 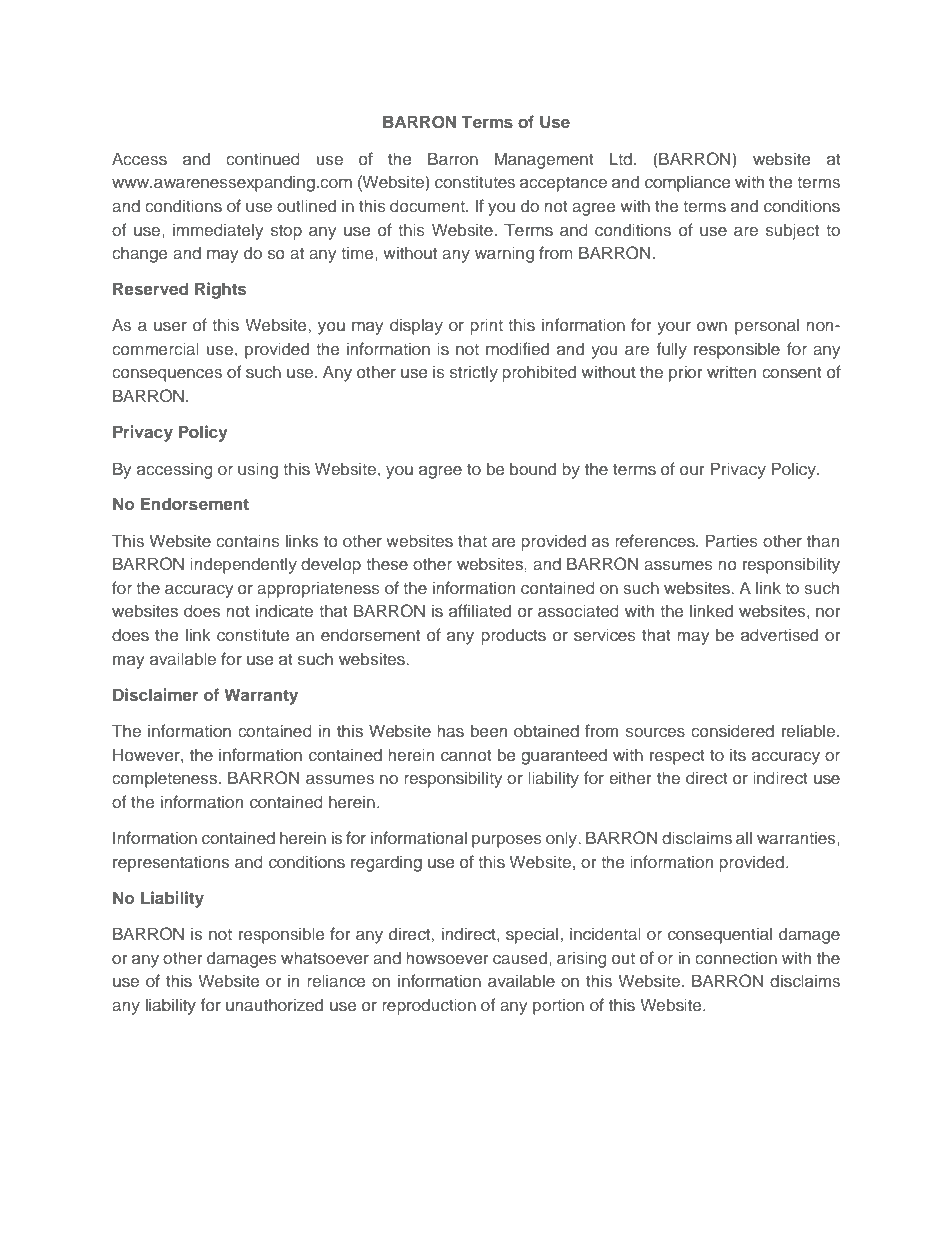 I want to click on Parties, so click(x=731, y=540).
